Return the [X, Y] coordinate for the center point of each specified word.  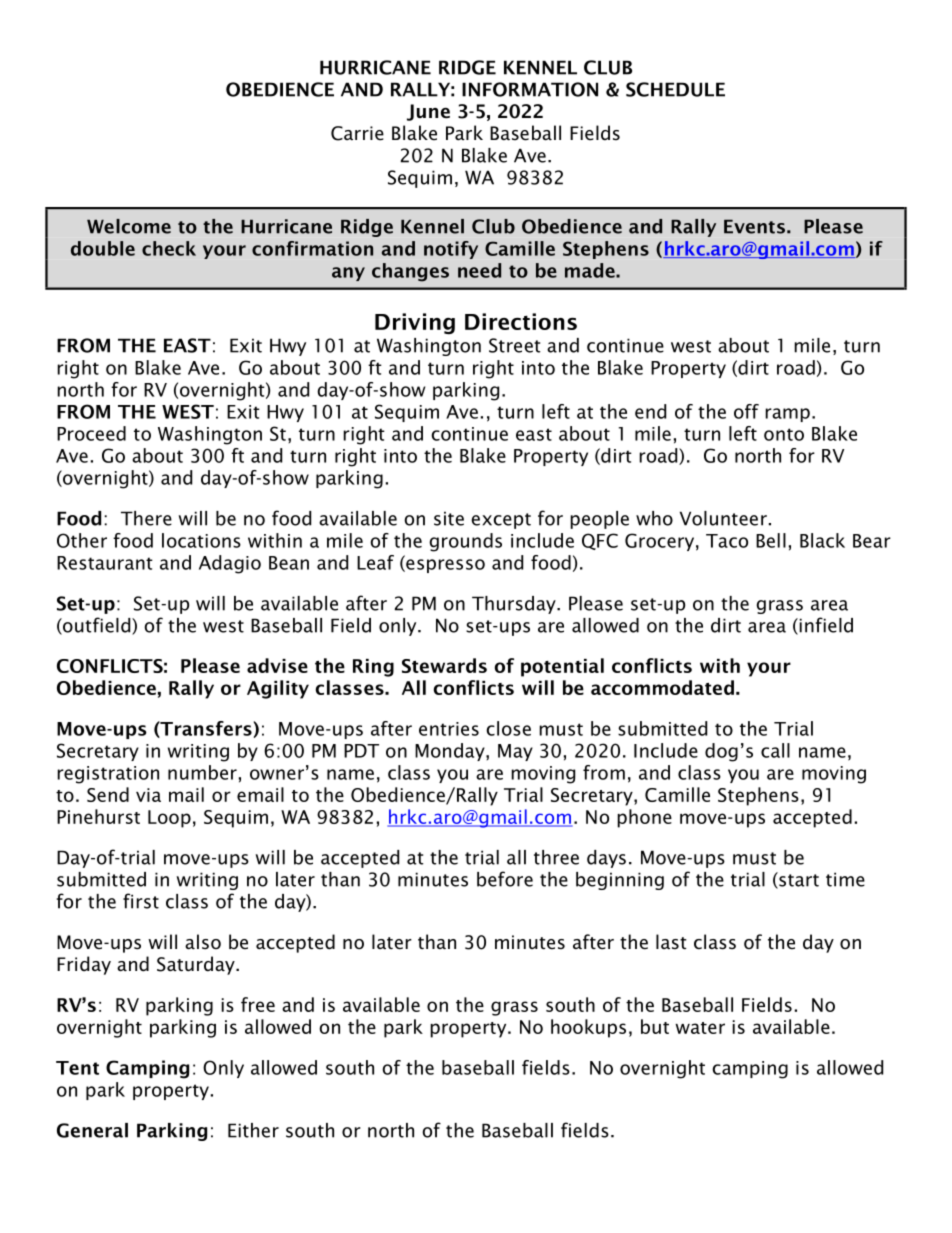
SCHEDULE [675, 89]
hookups [588, 1028]
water [700, 1028]
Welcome [129, 226]
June [428, 112]
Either [253, 1130]
